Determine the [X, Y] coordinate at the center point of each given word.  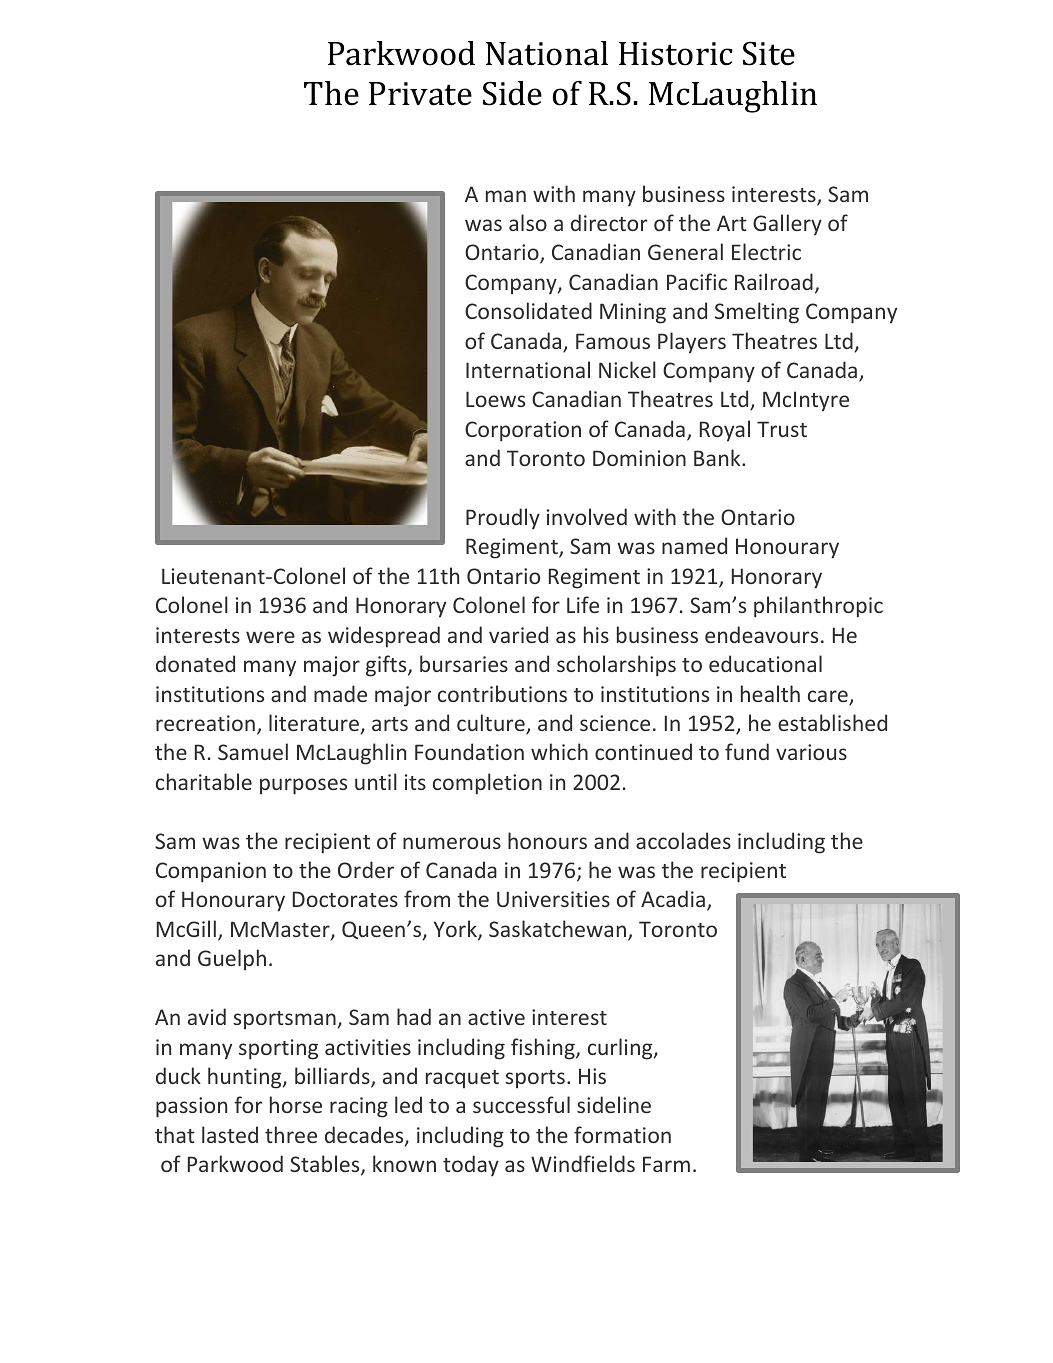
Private [420, 94]
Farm [666, 1164]
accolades [683, 840]
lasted [230, 1134]
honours [547, 840]
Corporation [523, 431]
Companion [211, 872]
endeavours [761, 634]
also [528, 222]
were [270, 637]
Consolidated [528, 310]
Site [769, 53]
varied [518, 634]
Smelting [757, 313]
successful [521, 1104]
